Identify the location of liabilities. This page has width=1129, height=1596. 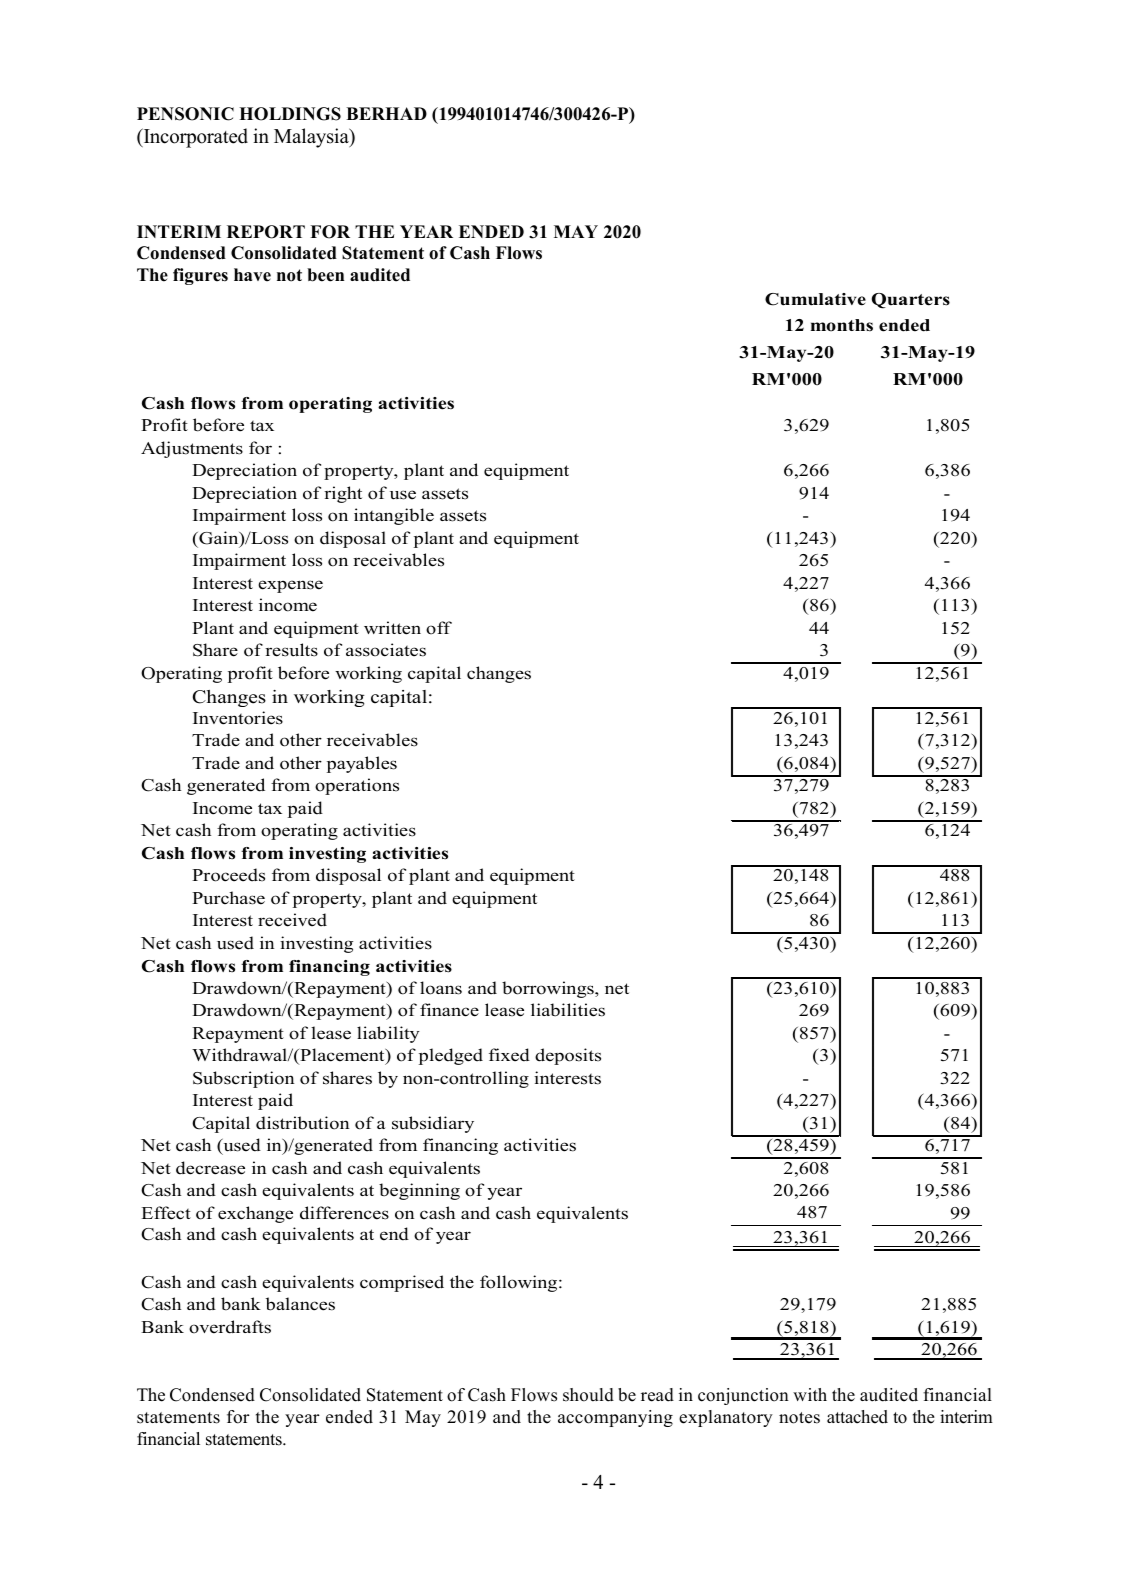
(568, 1010).
